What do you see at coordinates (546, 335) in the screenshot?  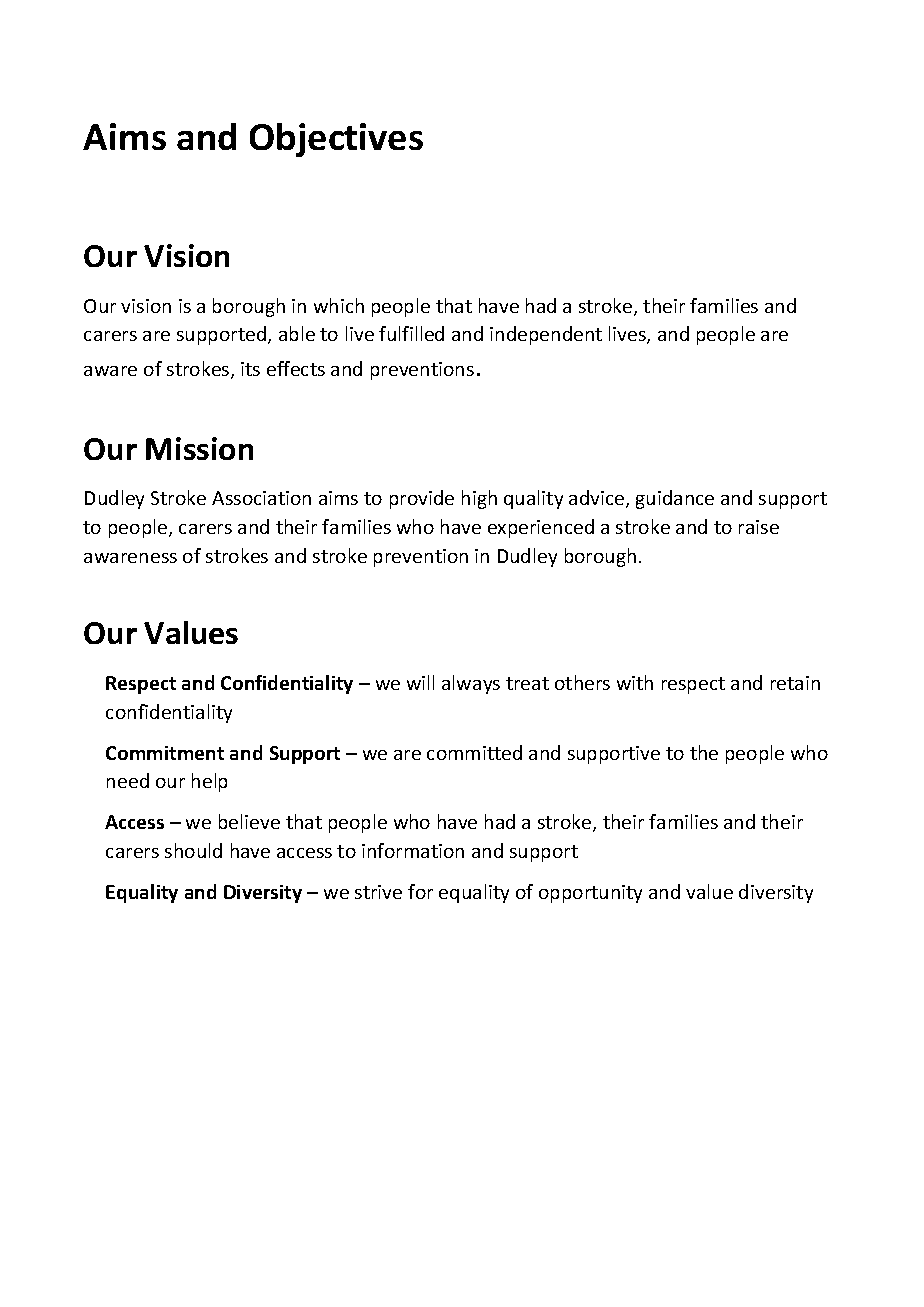 I see `independent` at bounding box center [546, 335].
